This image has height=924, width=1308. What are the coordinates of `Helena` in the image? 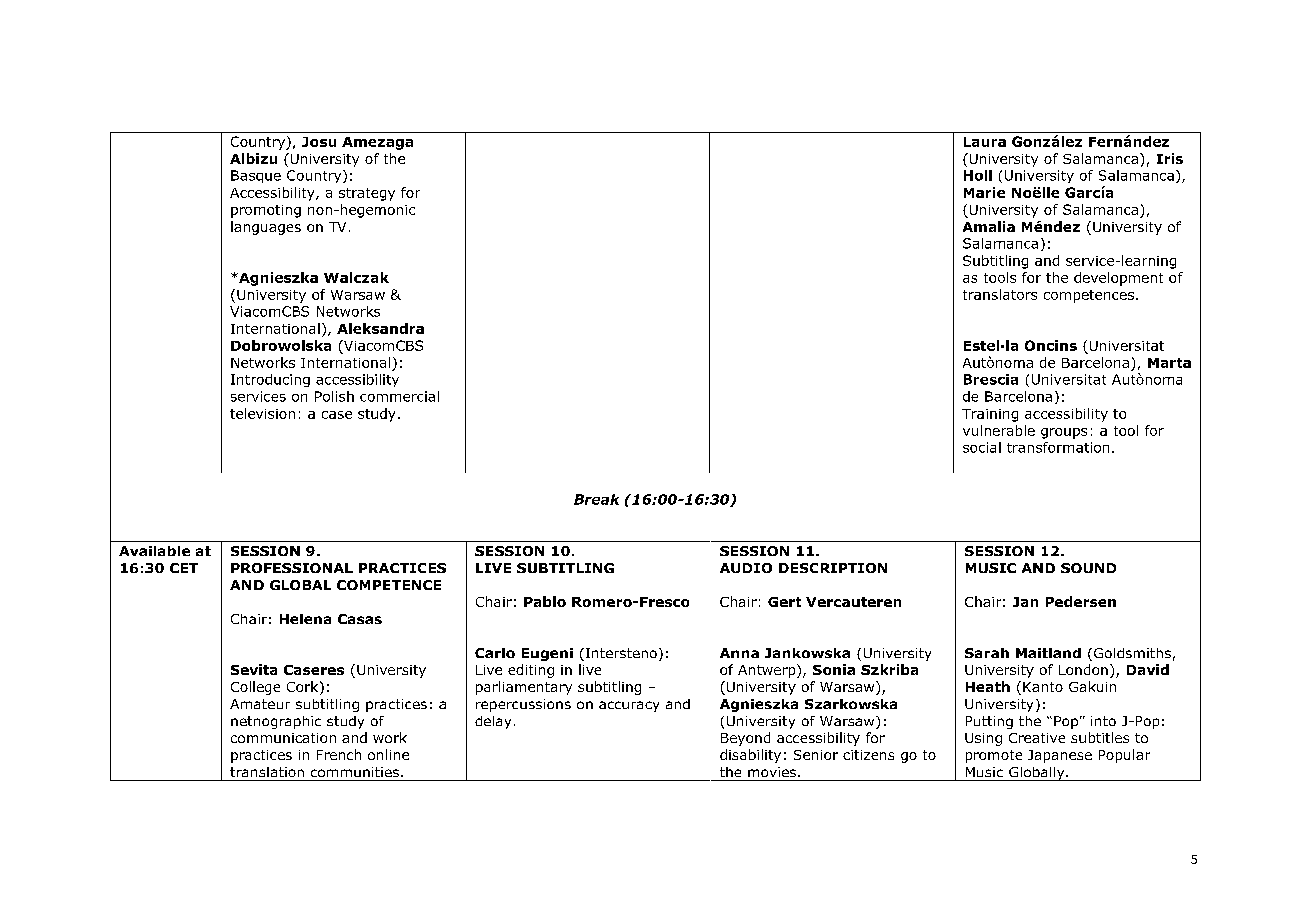 It's located at (305, 619).
